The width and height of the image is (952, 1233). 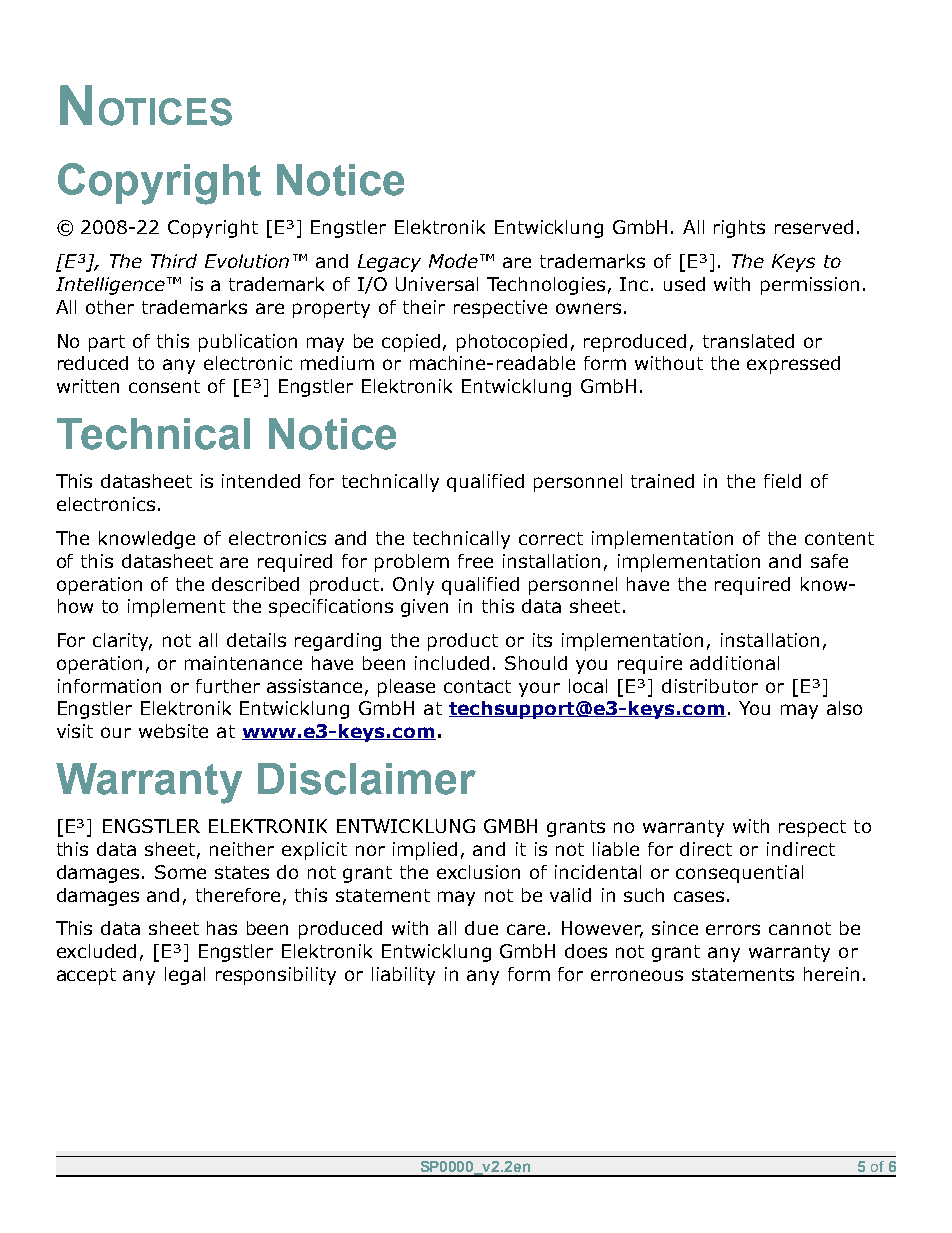 I want to click on rights, so click(x=739, y=229).
